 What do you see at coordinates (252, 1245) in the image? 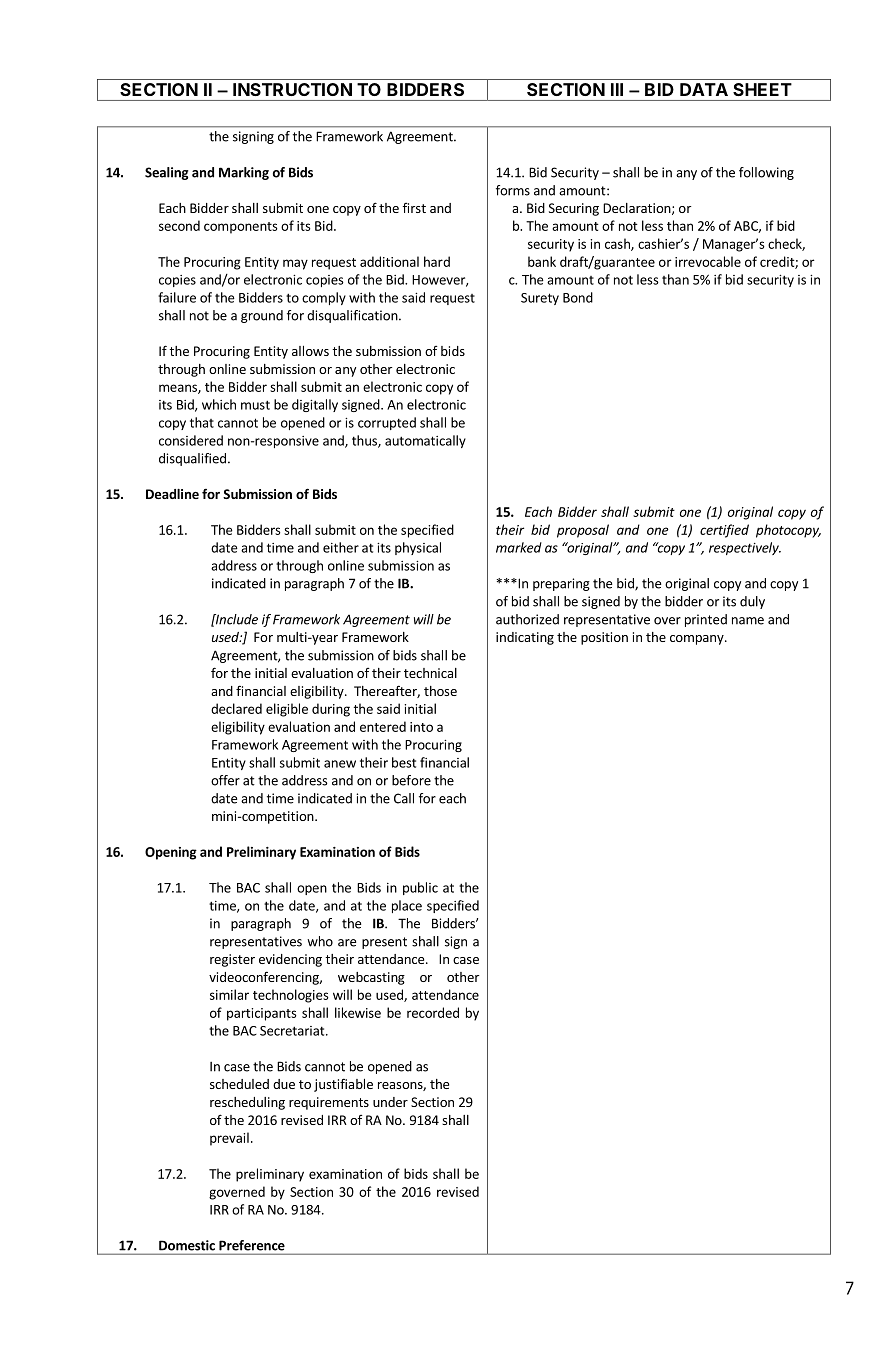
I see `Preference` at bounding box center [252, 1245].
